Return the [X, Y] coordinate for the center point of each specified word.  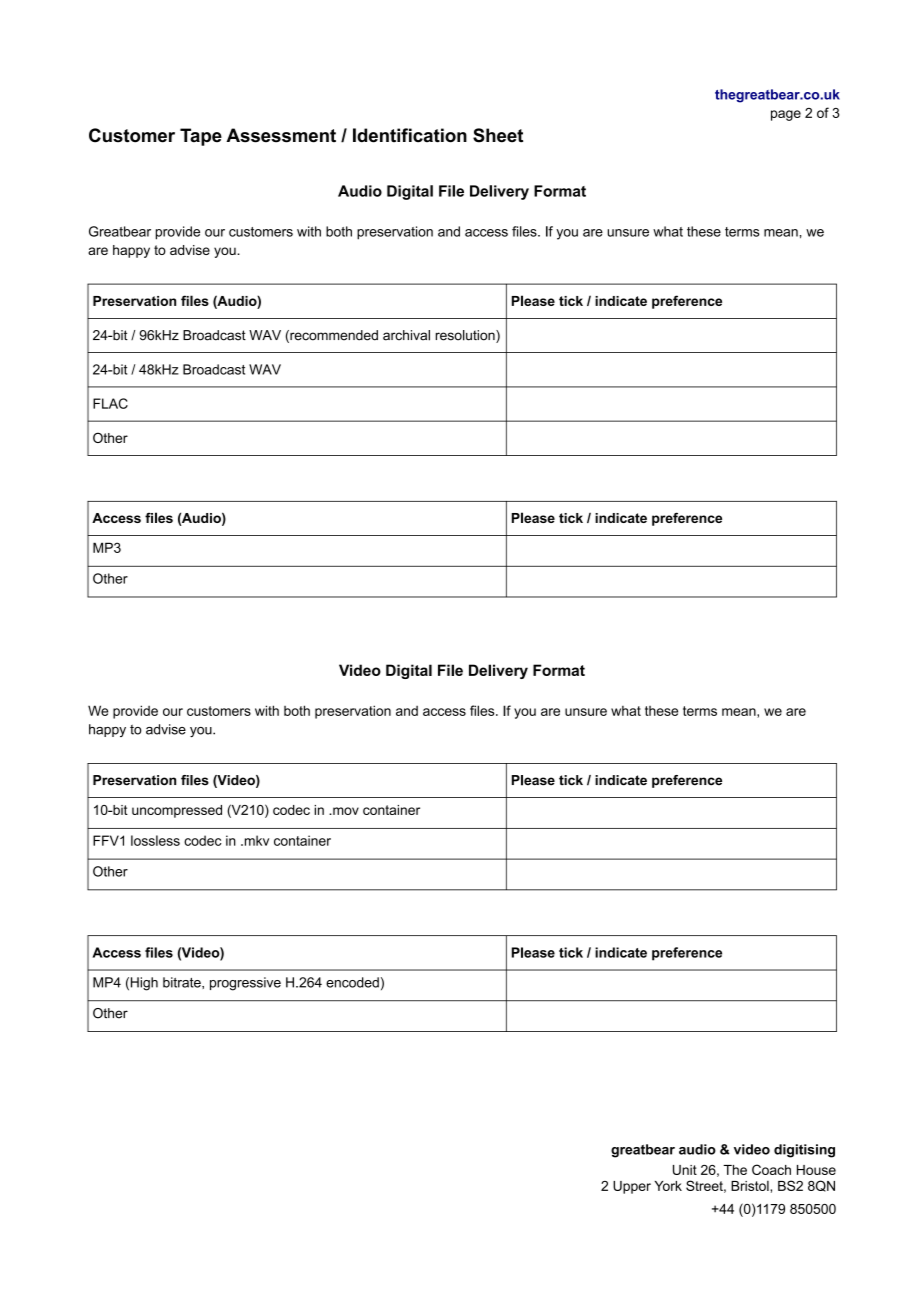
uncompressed [177, 811]
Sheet [498, 135]
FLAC [110, 403]
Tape [201, 137]
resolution [466, 336]
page [786, 115]
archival [406, 335]
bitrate [183, 983]
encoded [352, 982]
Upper [632, 1187]
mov [345, 811]
